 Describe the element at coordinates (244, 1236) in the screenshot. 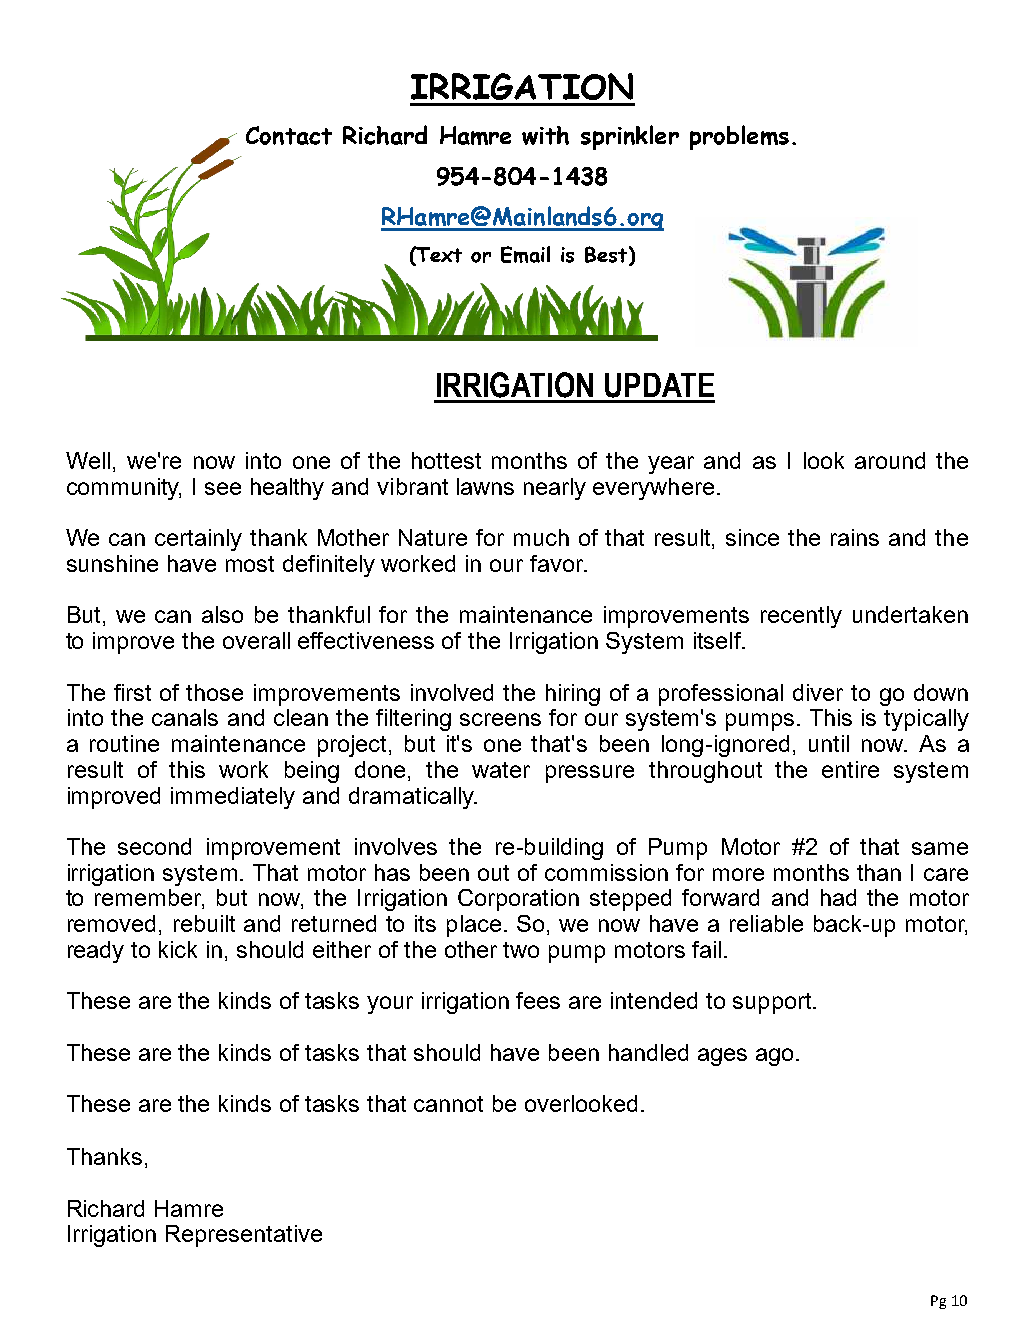

I see `Representative` at that location.
